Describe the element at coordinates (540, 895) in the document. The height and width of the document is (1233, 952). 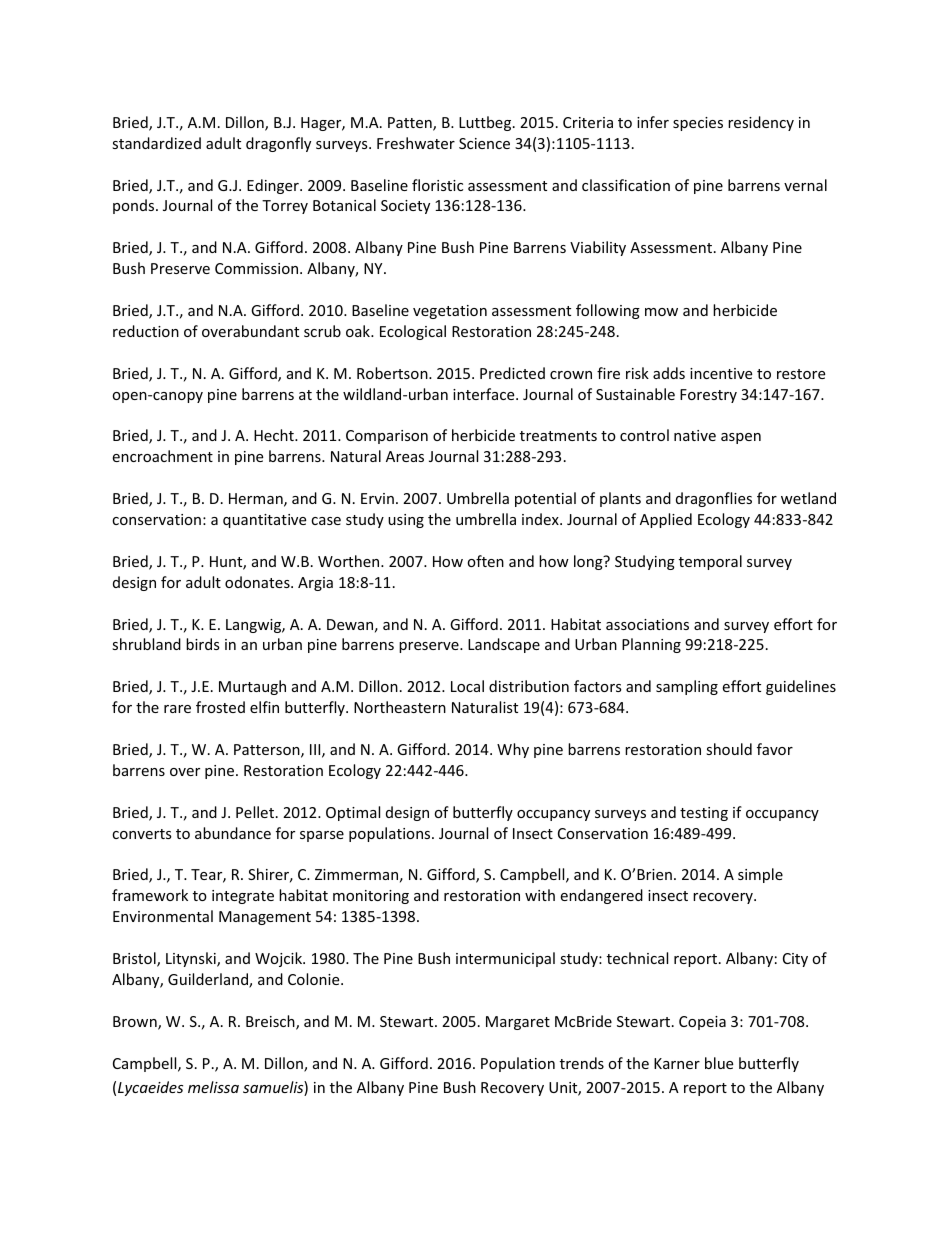
I see `with` at that location.
